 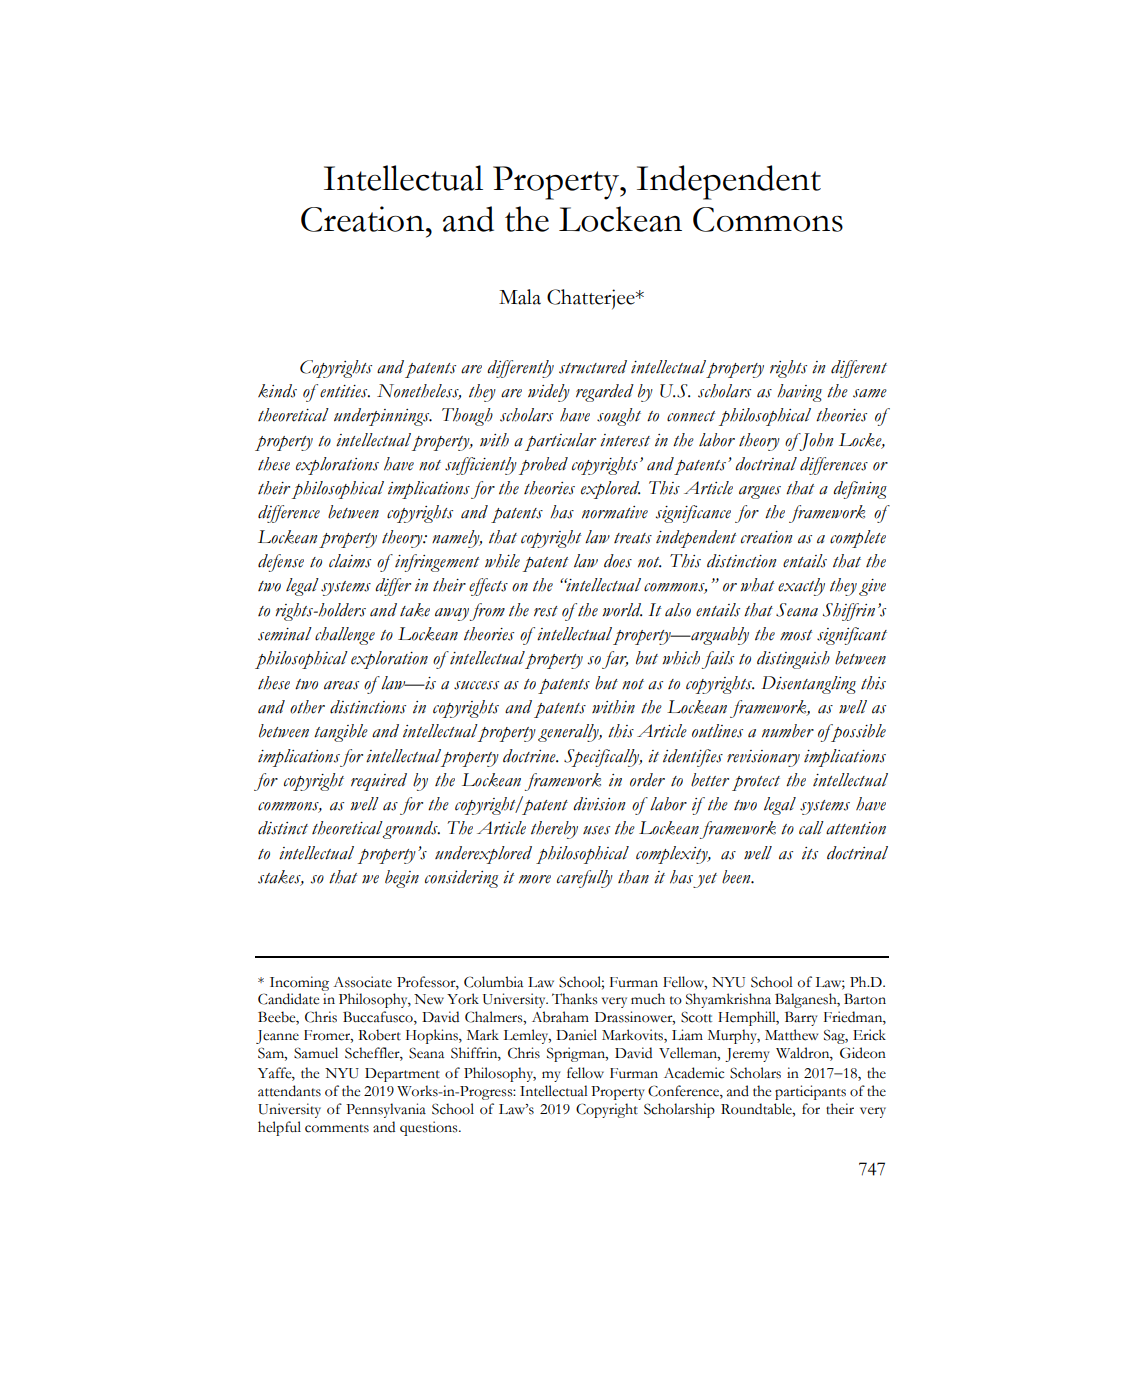 What do you see at coordinates (341, 733) in the document?
I see `tangible` at bounding box center [341, 733].
